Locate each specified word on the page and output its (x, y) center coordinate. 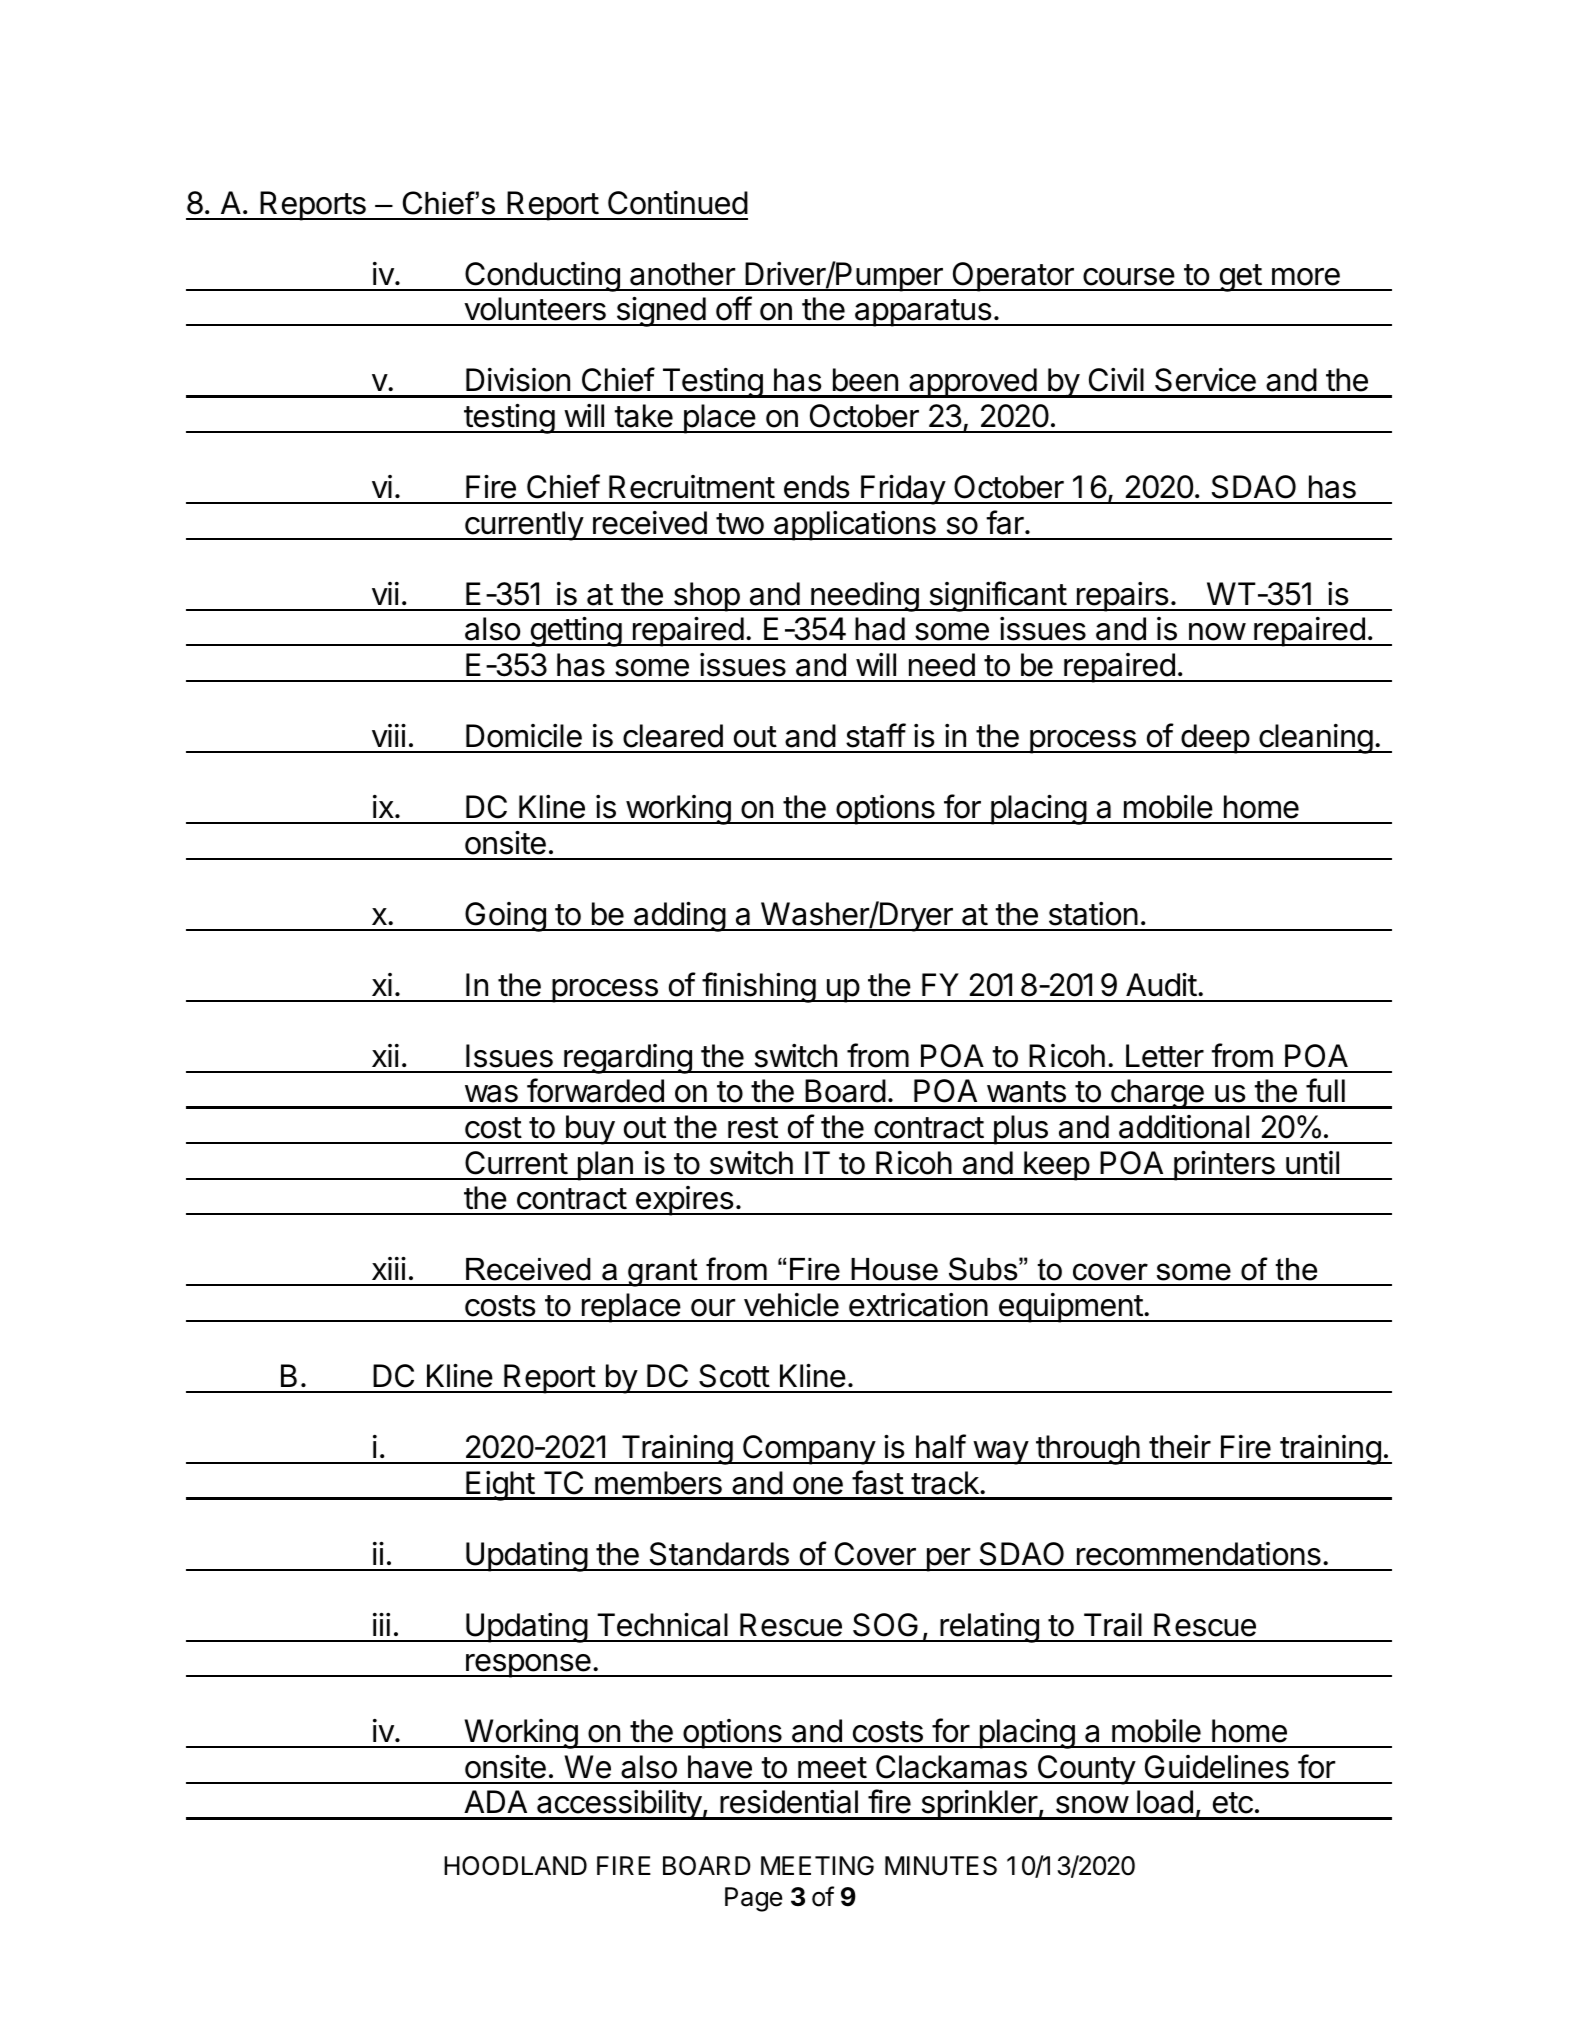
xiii (389, 1268)
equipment (1070, 1308)
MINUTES (941, 1866)
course (1129, 277)
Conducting (542, 277)
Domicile (524, 736)
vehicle (791, 1305)
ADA (495, 1801)
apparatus (923, 313)
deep (1215, 739)
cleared (673, 736)
